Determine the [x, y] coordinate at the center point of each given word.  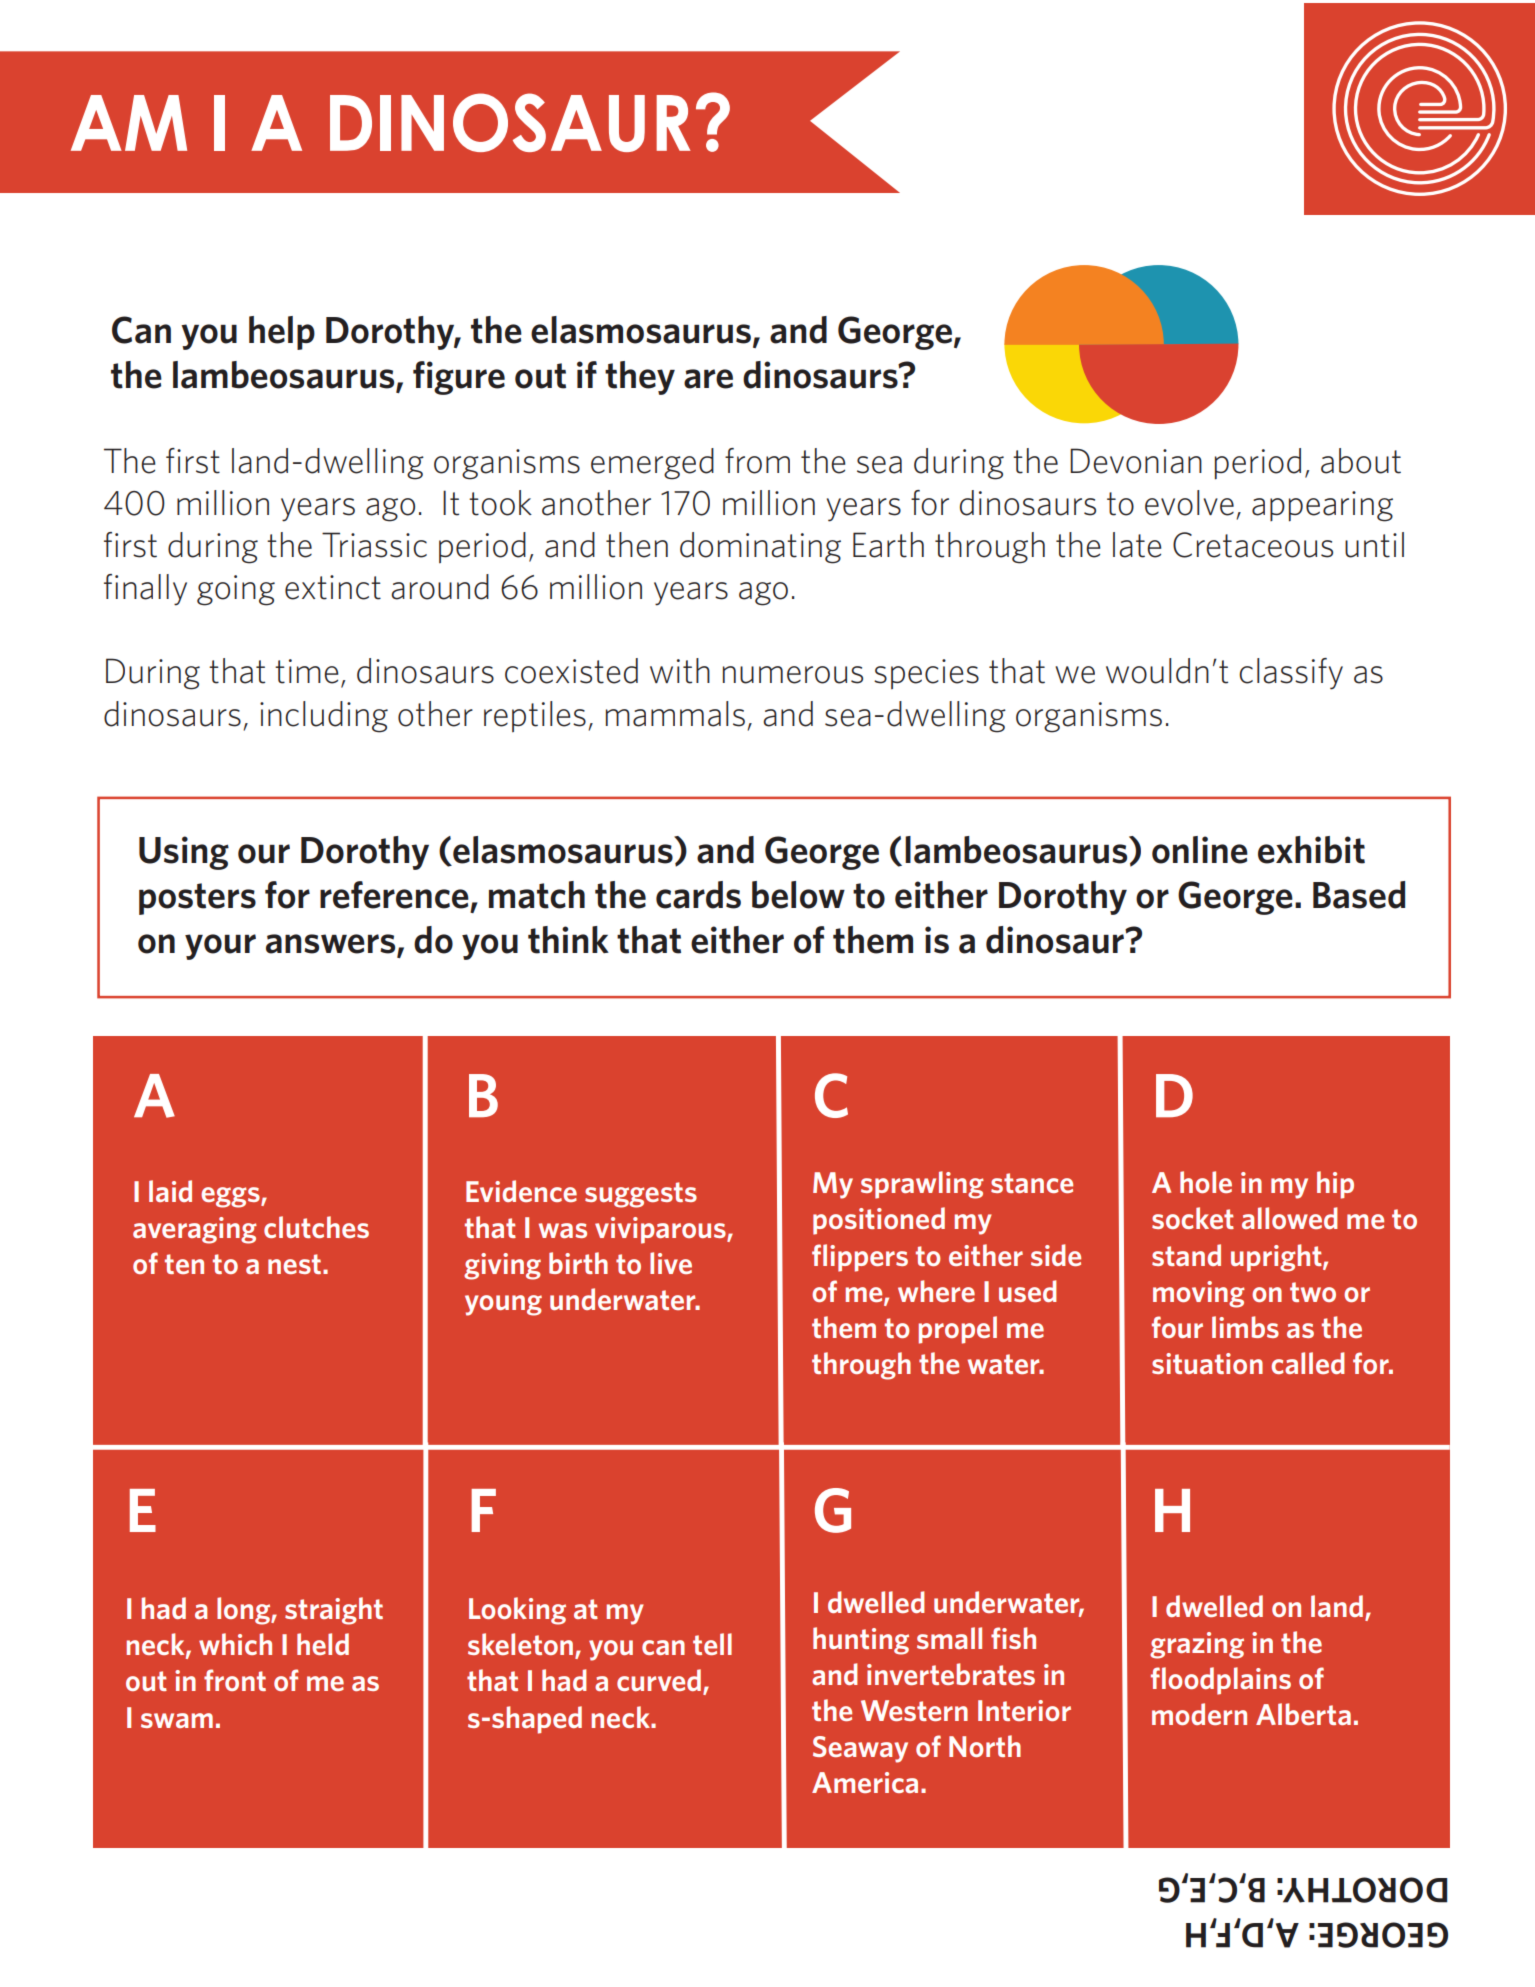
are [708, 379]
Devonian [1136, 461]
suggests [641, 1195]
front [235, 1680]
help [282, 333]
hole [1206, 1182]
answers [332, 945]
